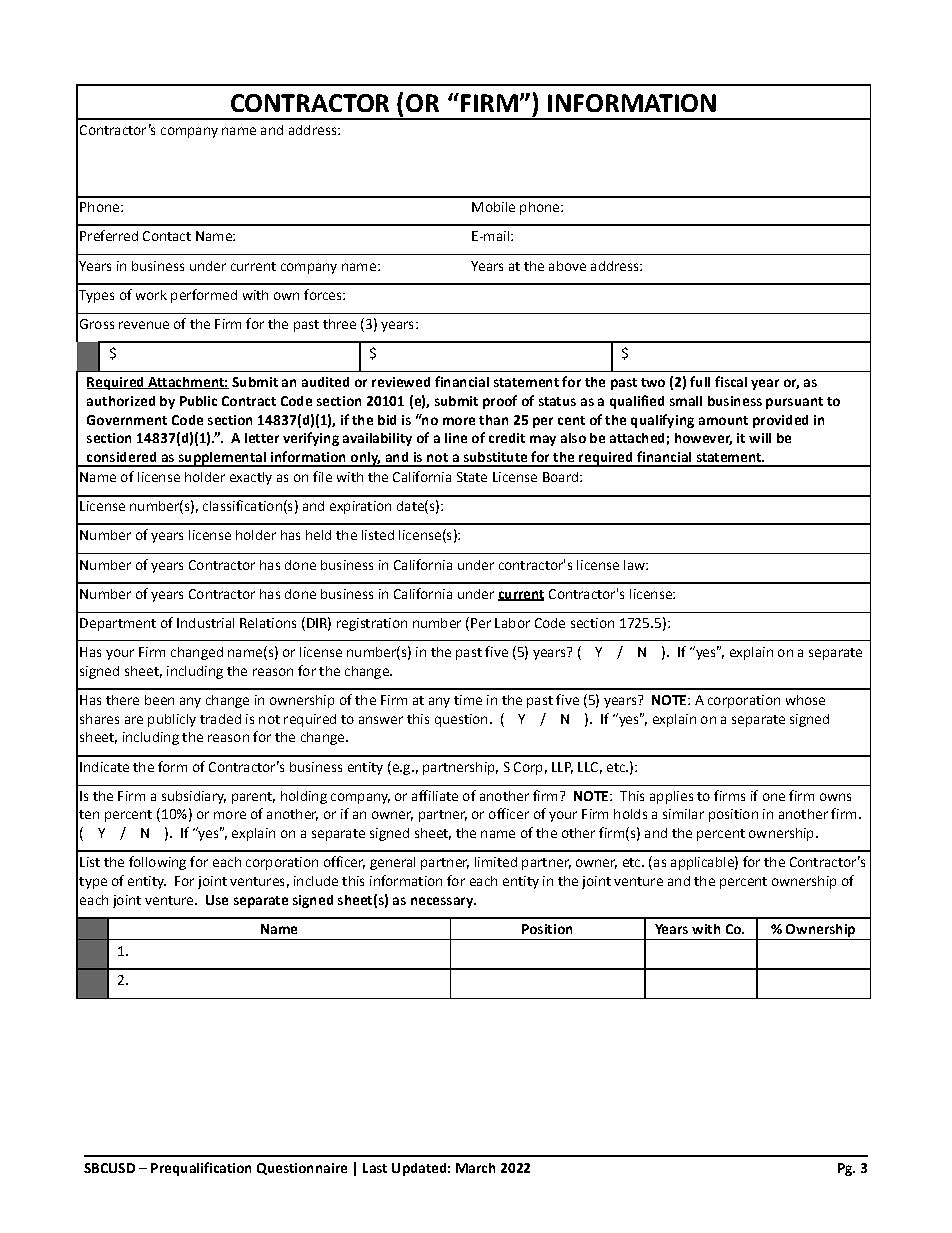 Image resolution: width=952 pixels, height=1233 pixels. I want to click on March, so click(475, 1168).
